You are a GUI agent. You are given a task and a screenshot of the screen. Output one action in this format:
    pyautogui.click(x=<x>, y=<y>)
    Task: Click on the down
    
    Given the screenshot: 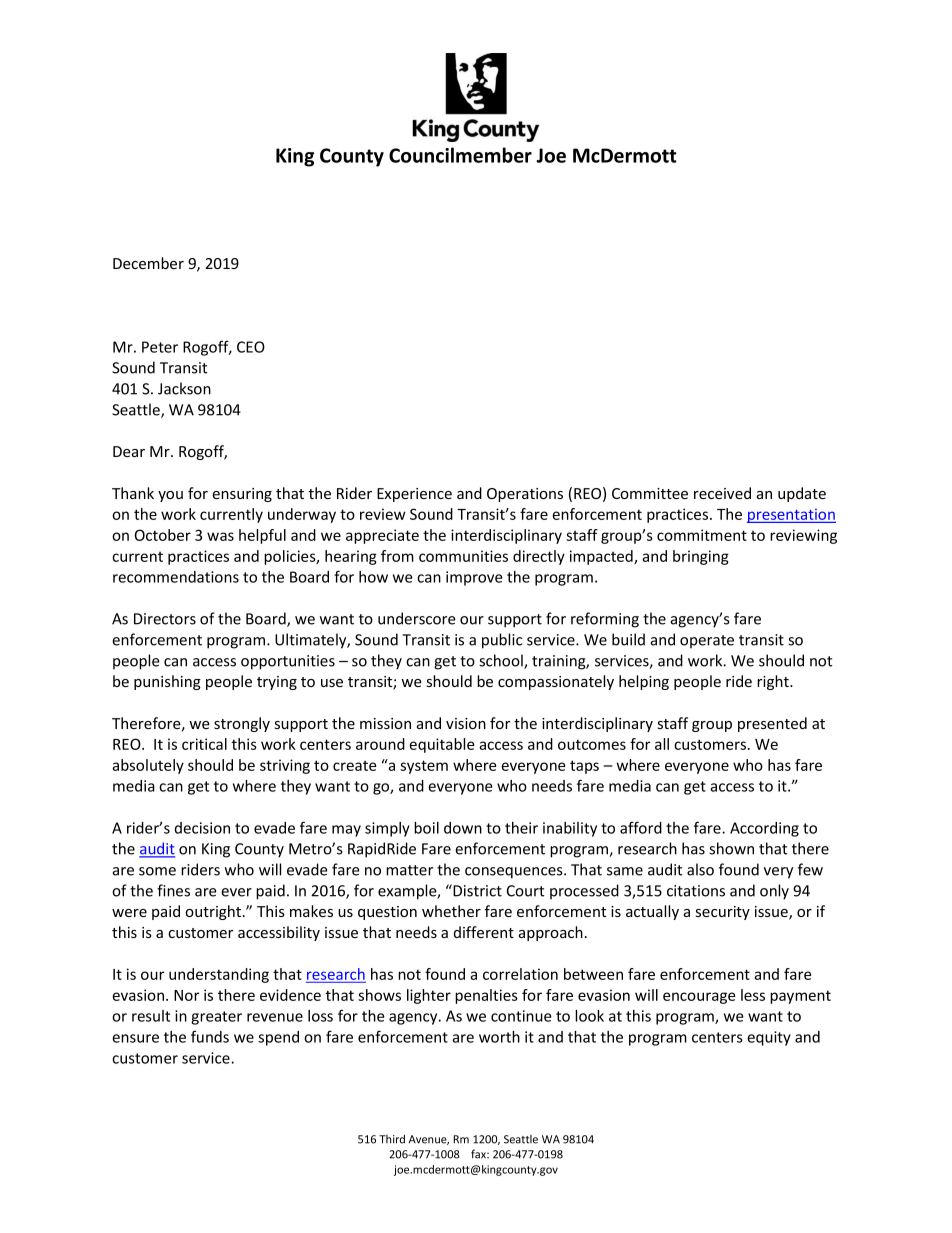 What is the action you would take?
    pyautogui.click(x=463, y=828)
